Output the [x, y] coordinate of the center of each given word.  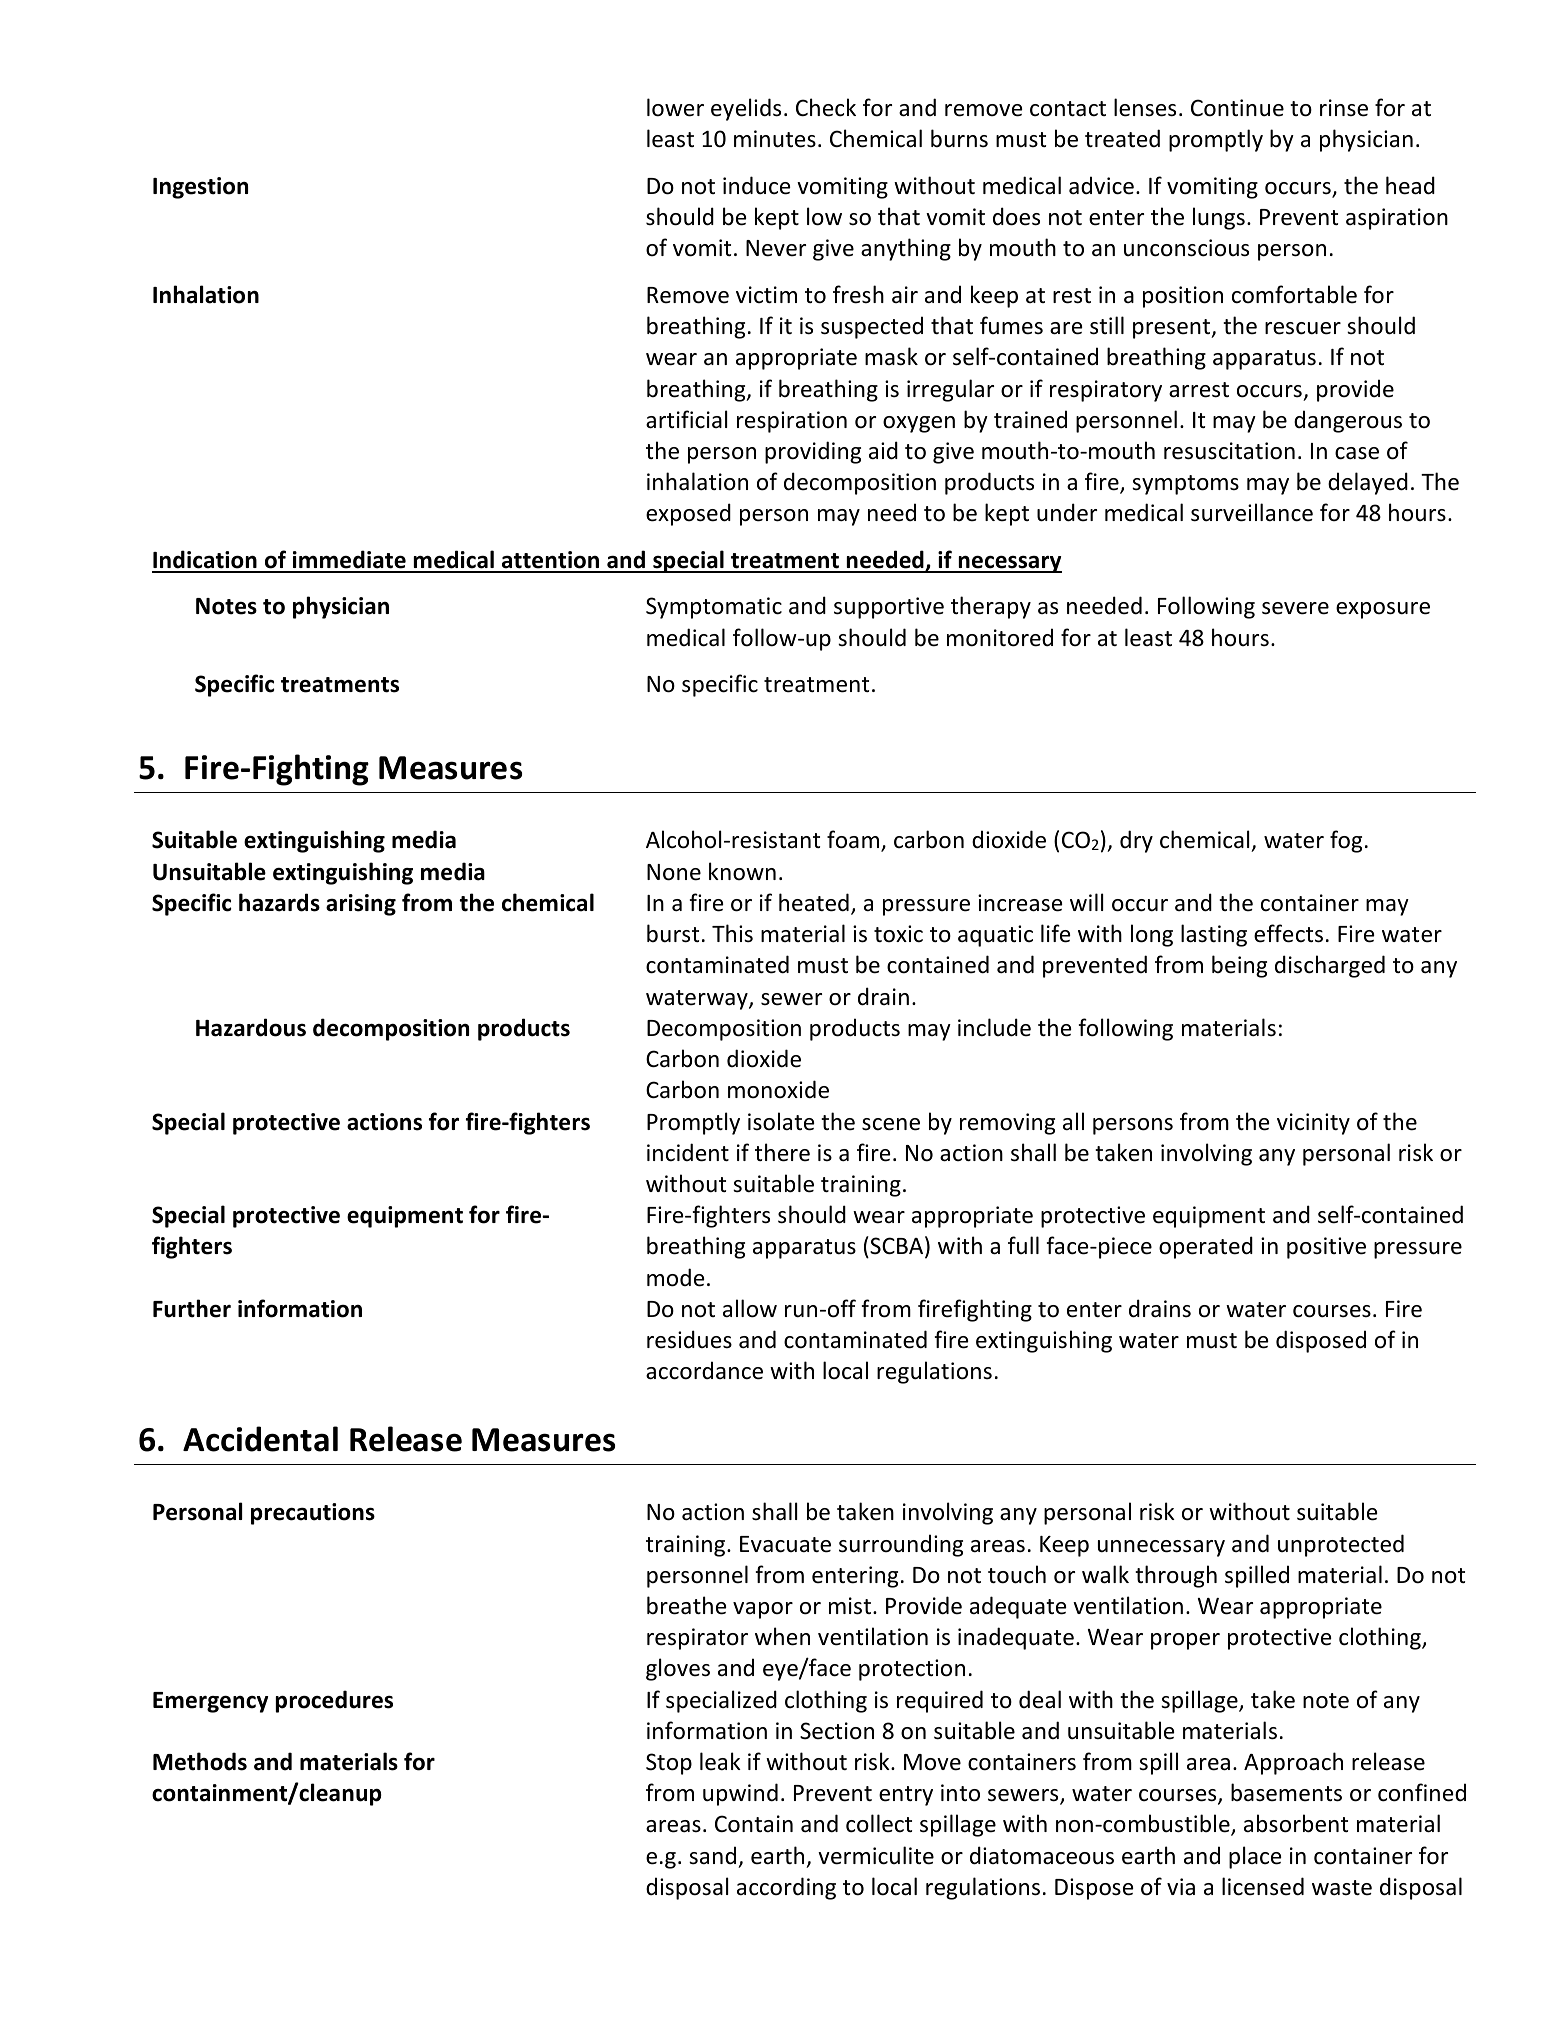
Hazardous [251, 1027]
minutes [775, 139]
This [732, 933]
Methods [200, 1761]
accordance [704, 1370]
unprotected [1341, 1545]
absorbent [1296, 1823]
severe [1295, 608]
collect [879, 1823]
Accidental [260, 1439]
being [1239, 966]
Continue [1237, 108]
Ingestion [200, 188]
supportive [889, 608]
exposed [688, 514]
